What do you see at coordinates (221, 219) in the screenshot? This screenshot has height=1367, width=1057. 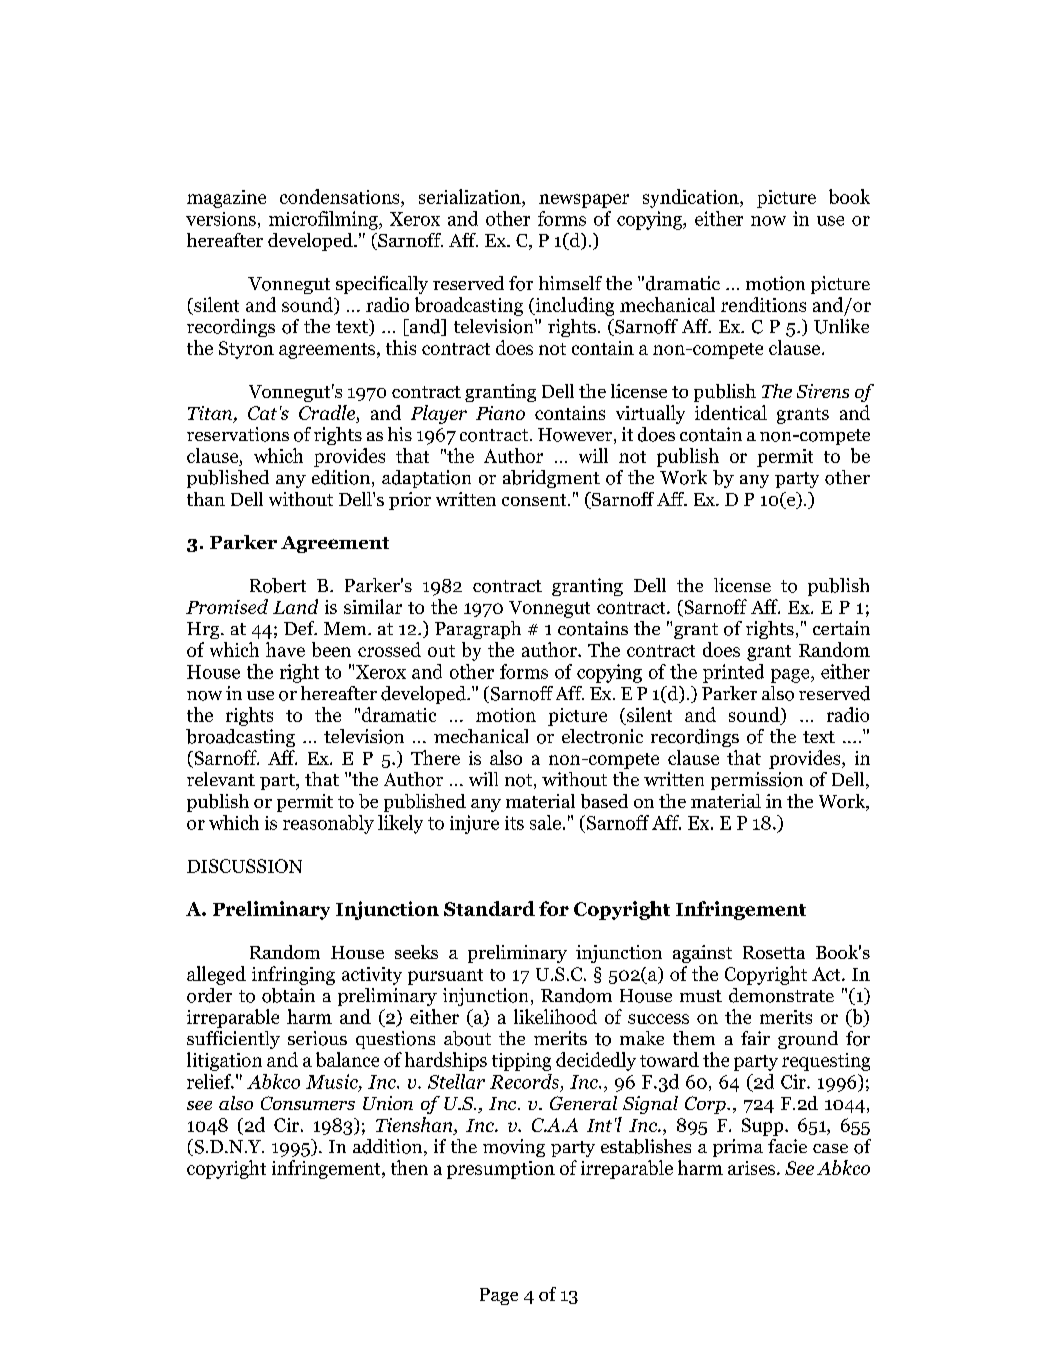 I see `versions` at bounding box center [221, 219].
